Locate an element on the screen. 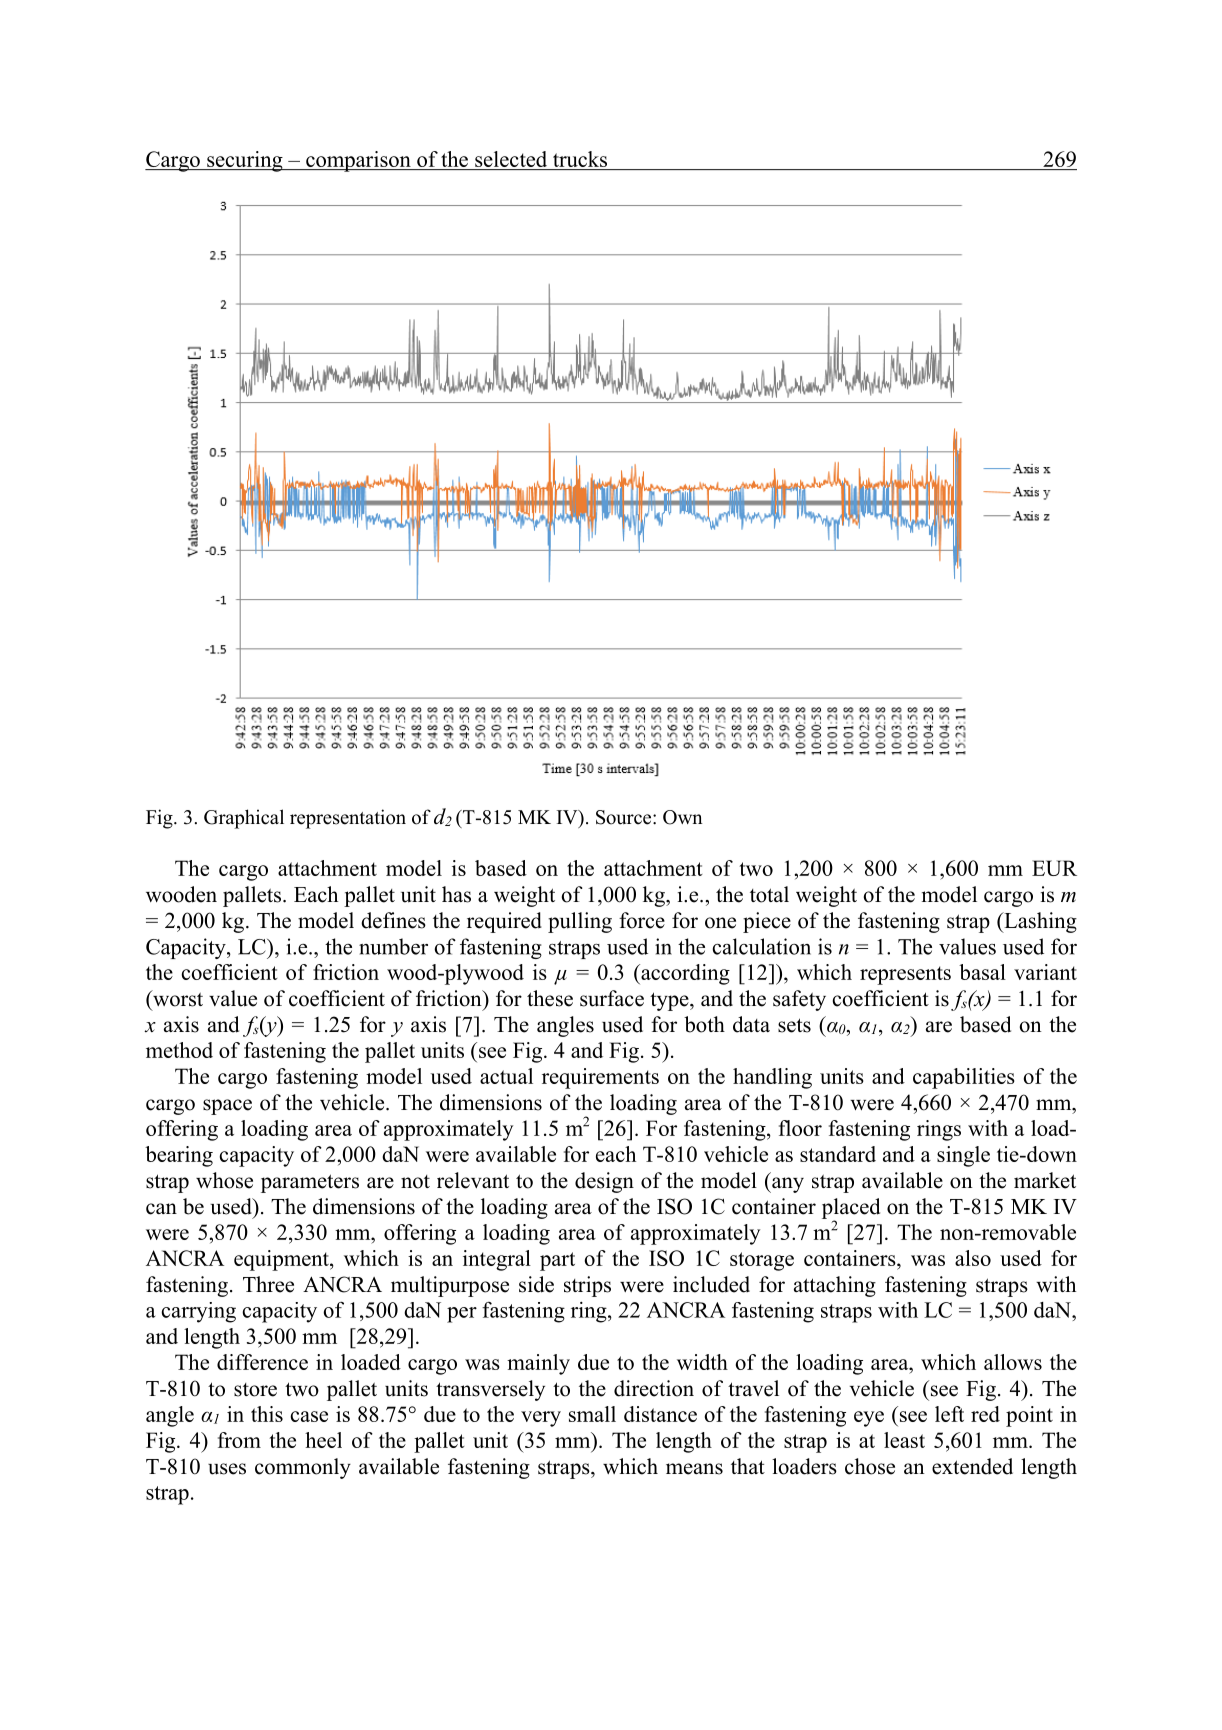 The height and width of the screenshot is (1730, 1222). worst is located at coordinates (177, 998).
